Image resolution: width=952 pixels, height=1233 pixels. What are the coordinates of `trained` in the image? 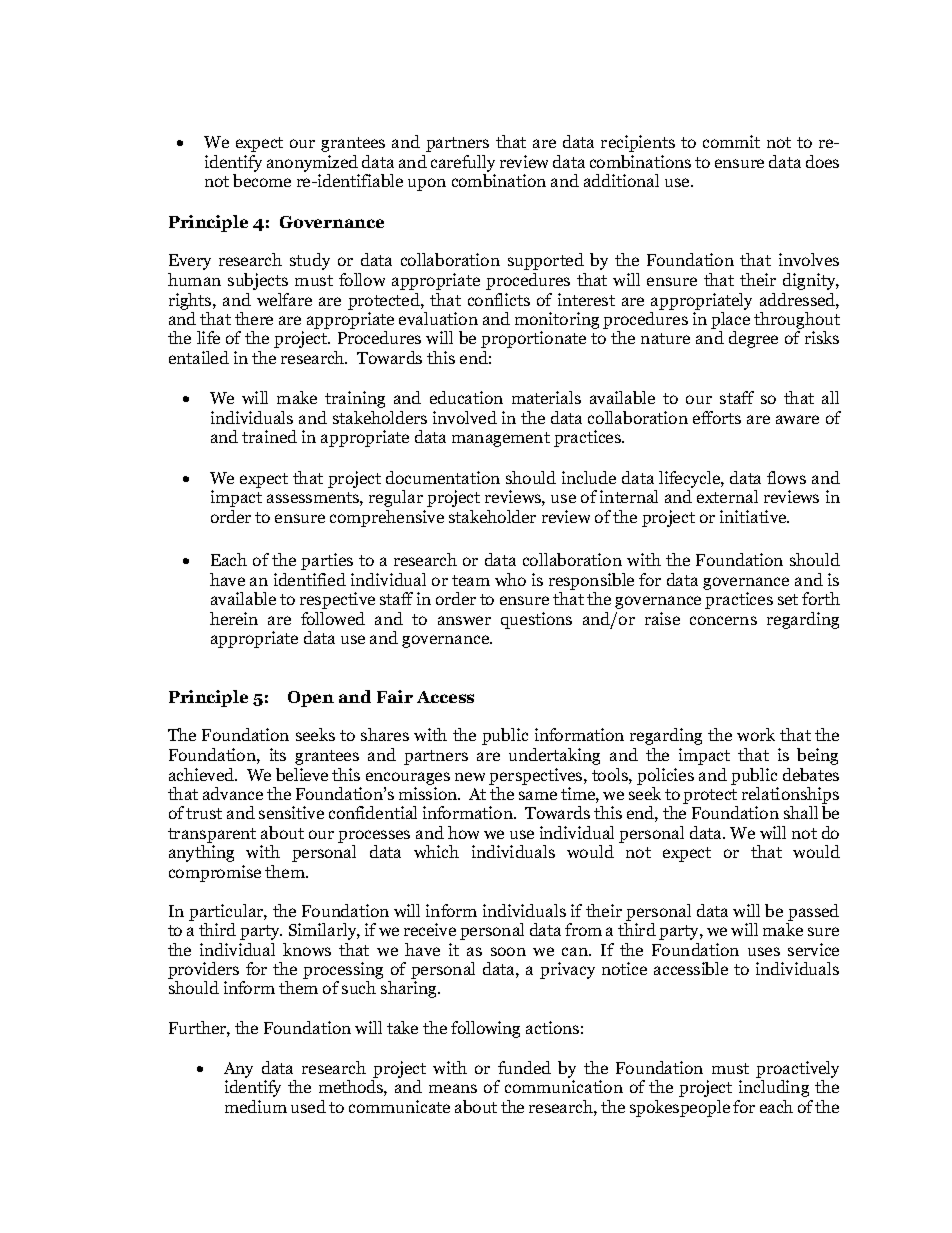 It's located at (269, 436).
